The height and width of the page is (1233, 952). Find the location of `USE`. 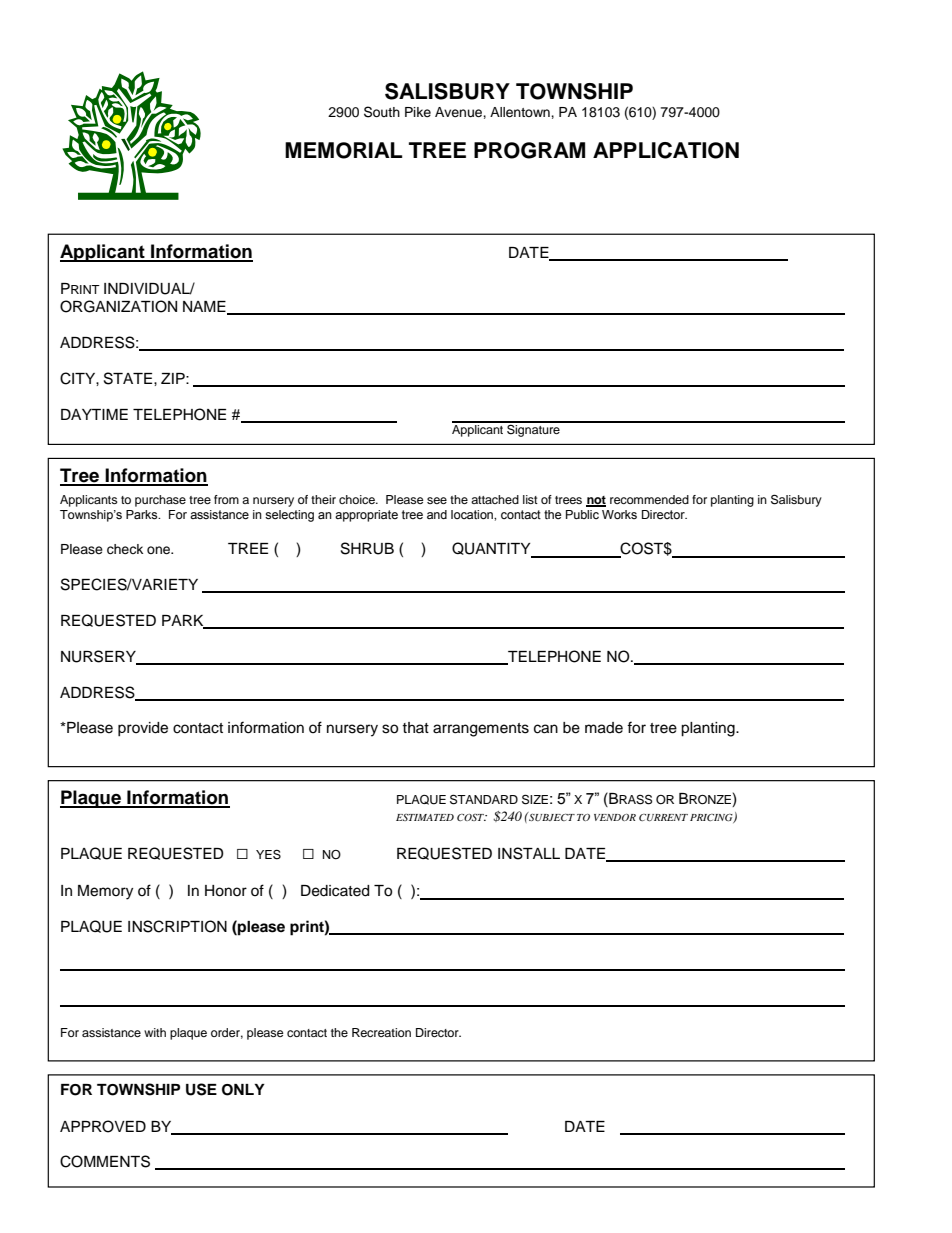

USE is located at coordinates (201, 1089).
